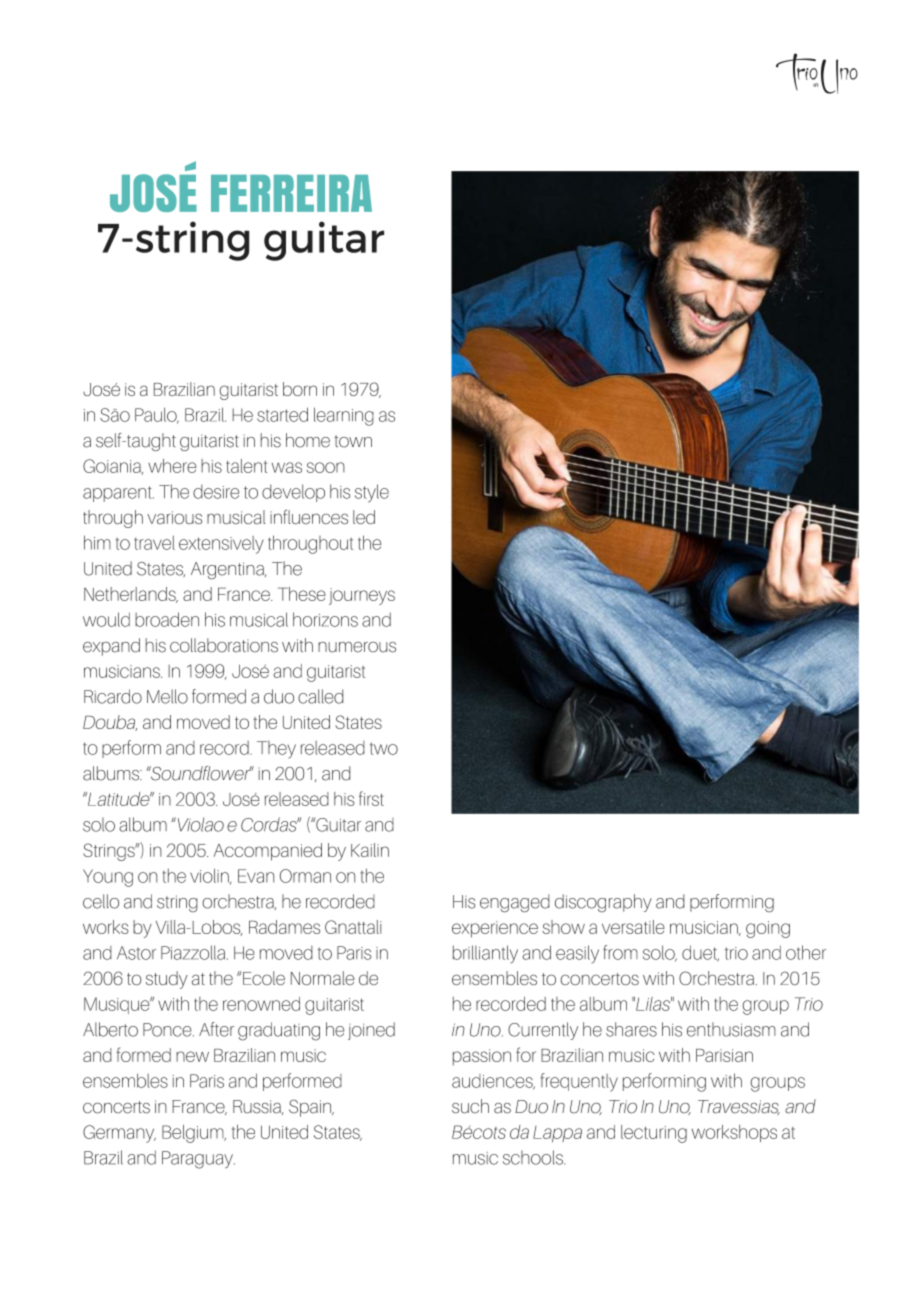 The image size is (924, 1308). What do you see at coordinates (372, 493) in the screenshot?
I see `style` at bounding box center [372, 493].
